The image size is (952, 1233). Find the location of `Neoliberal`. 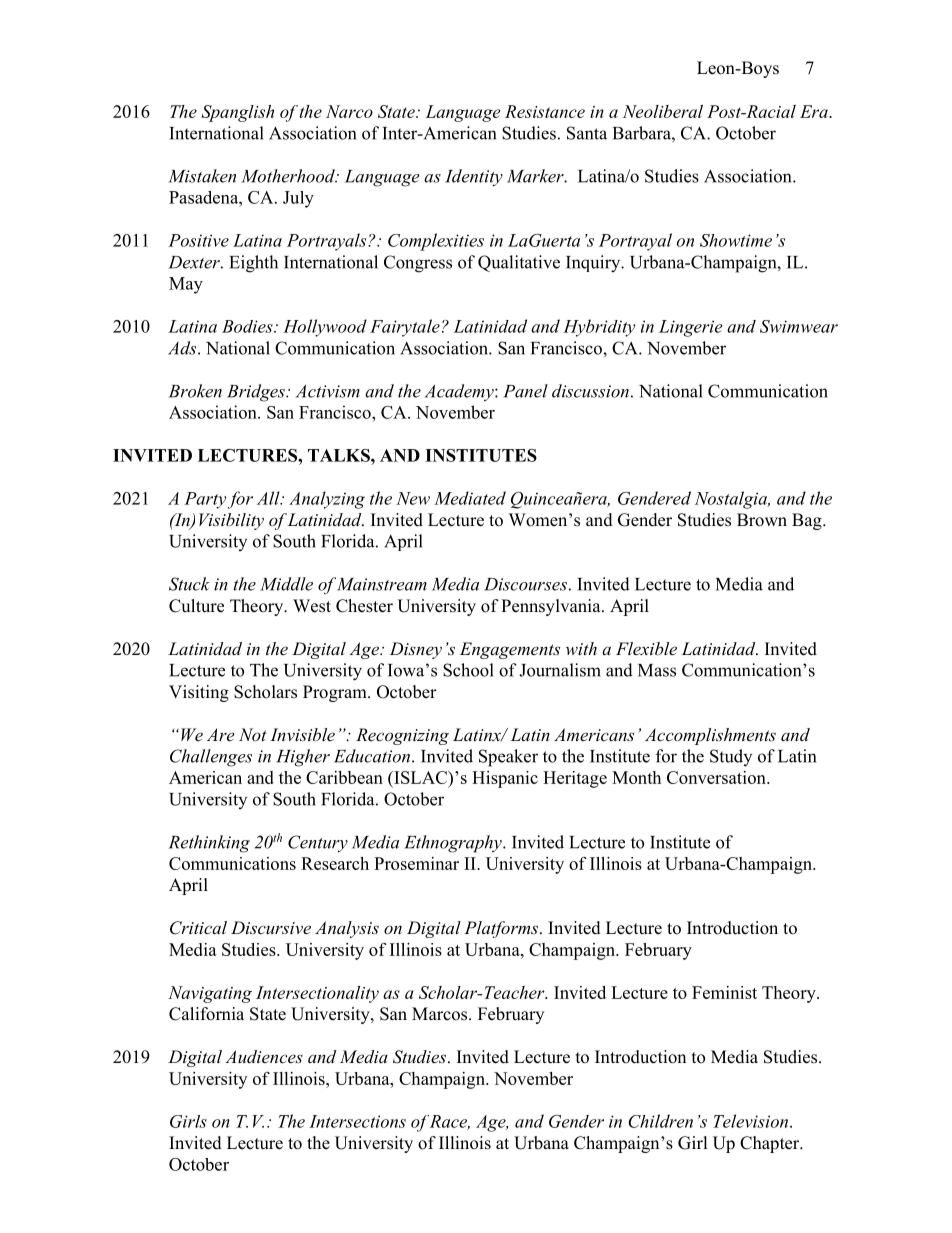

Neoliberal is located at coordinates (663, 111).
